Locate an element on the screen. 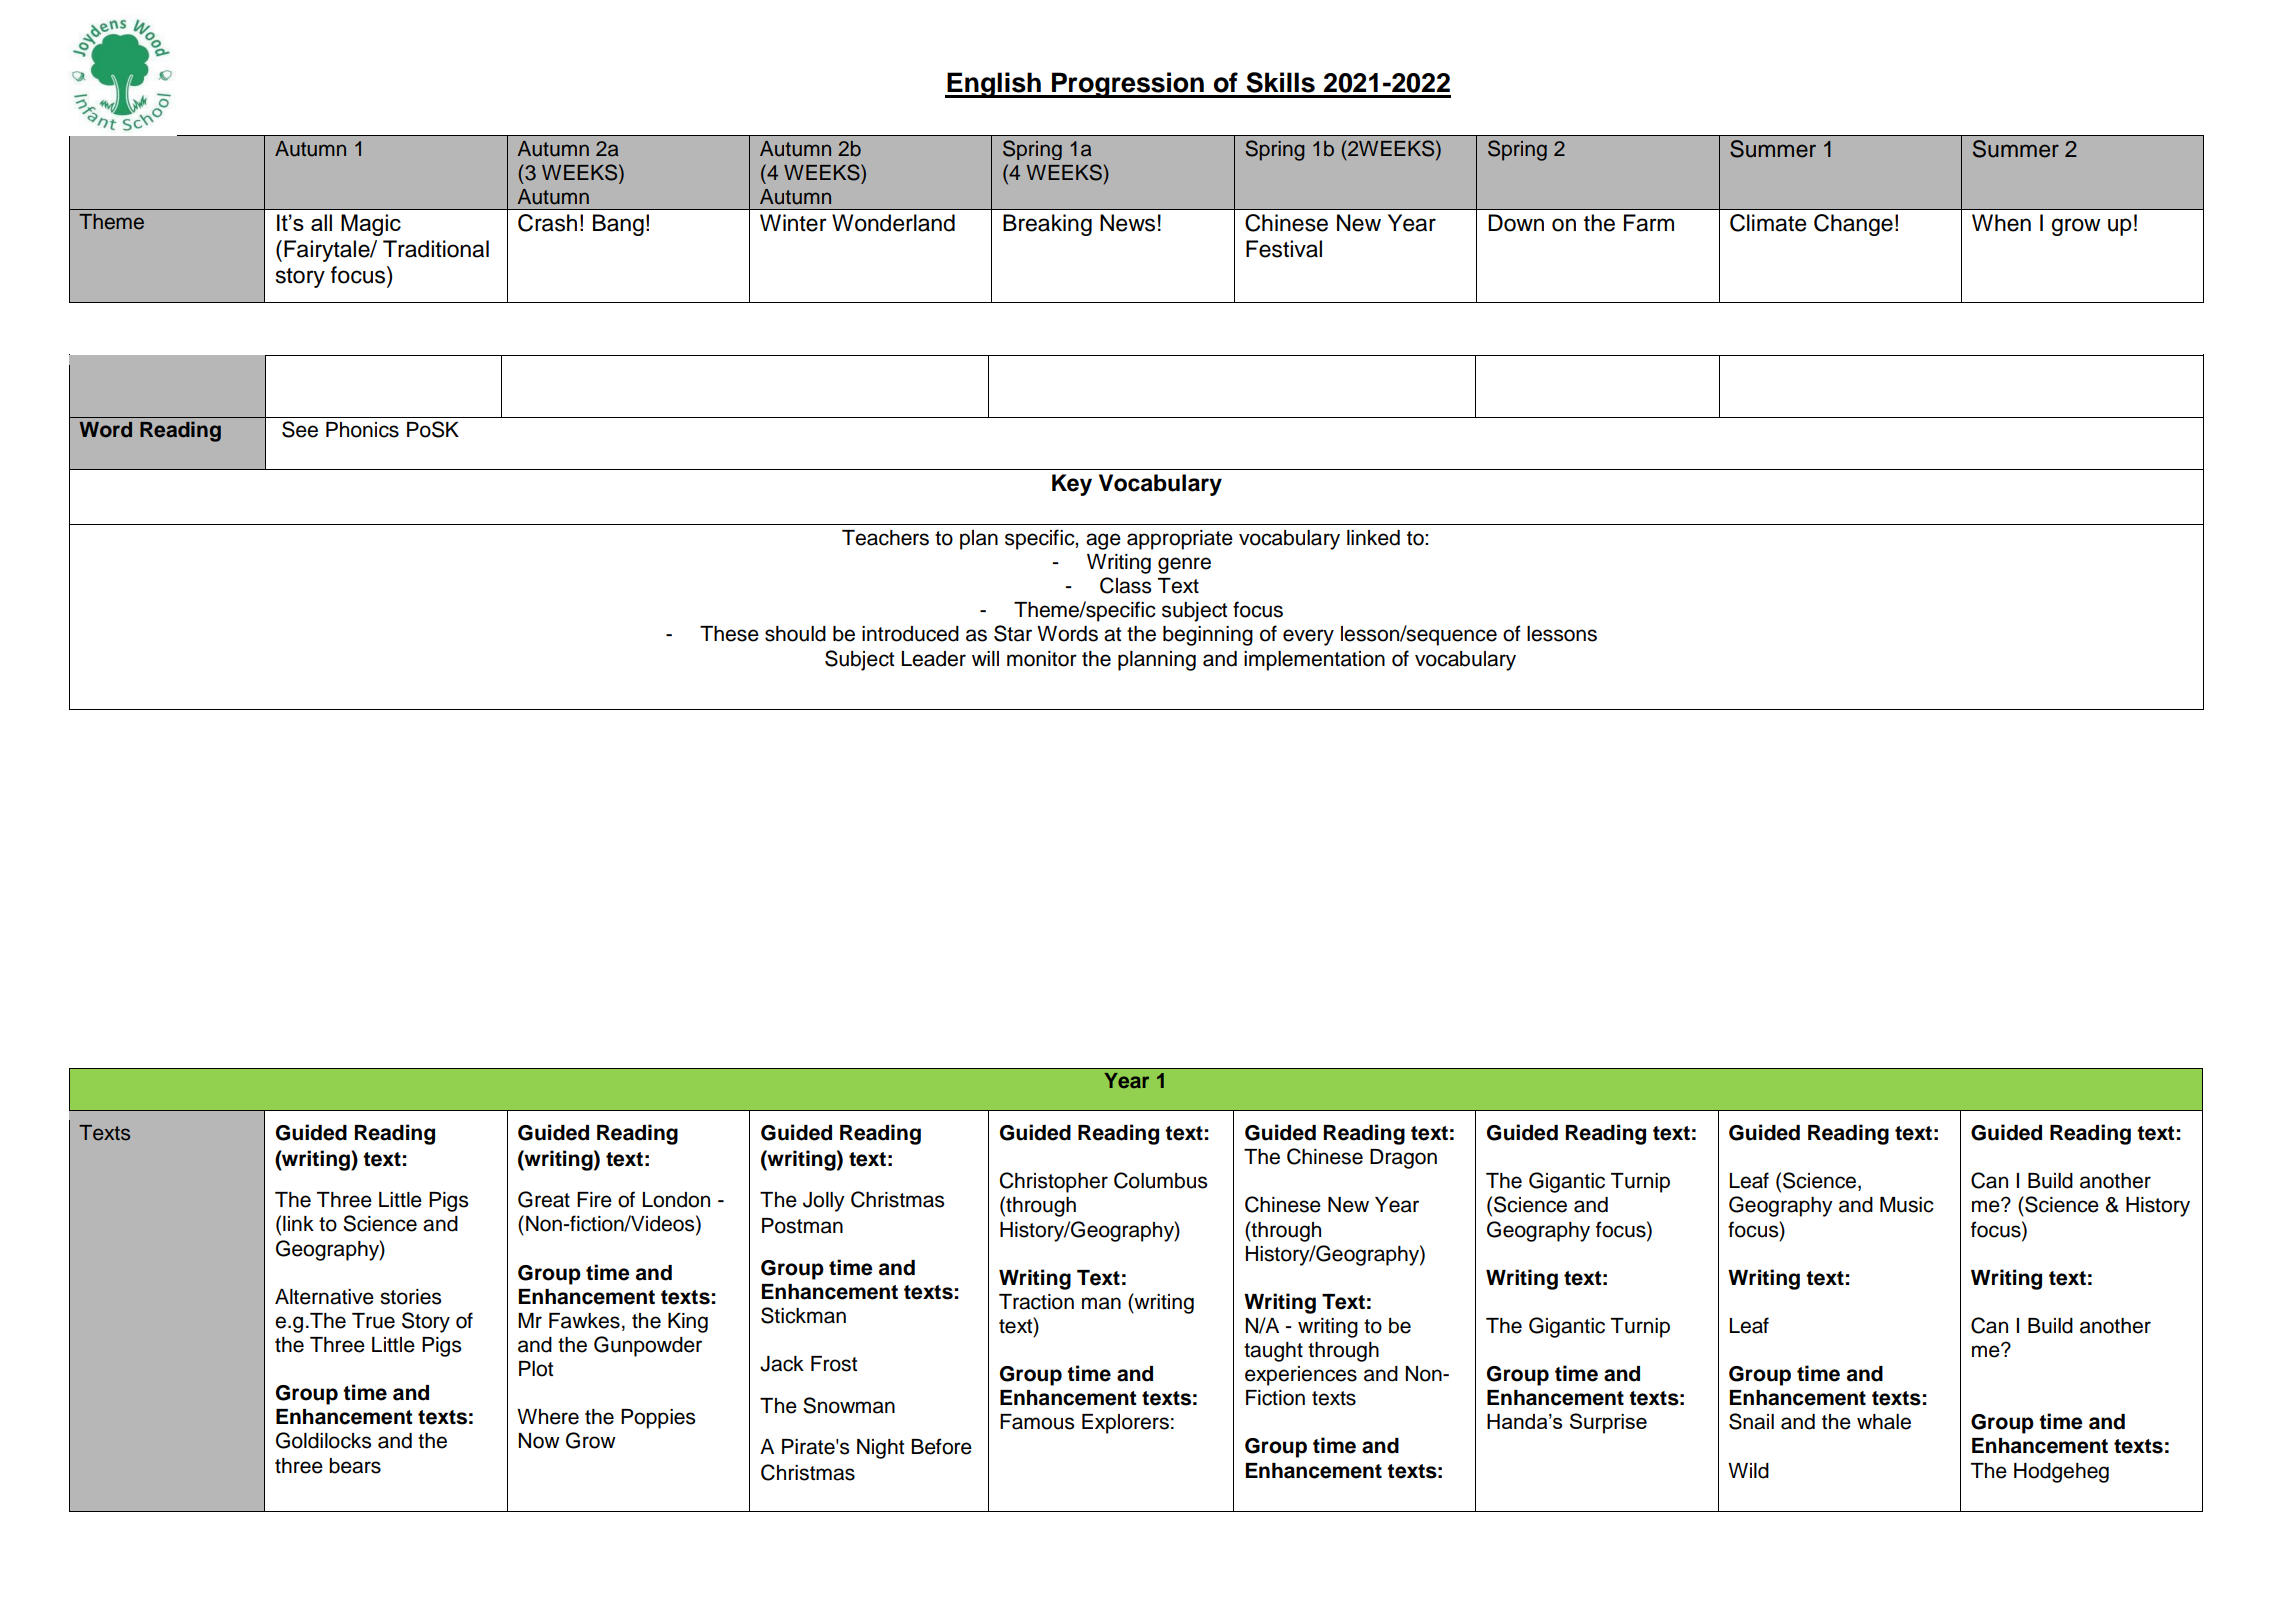 The width and height of the screenshot is (2272, 1606). every is located at coordinates (1308, 637).
